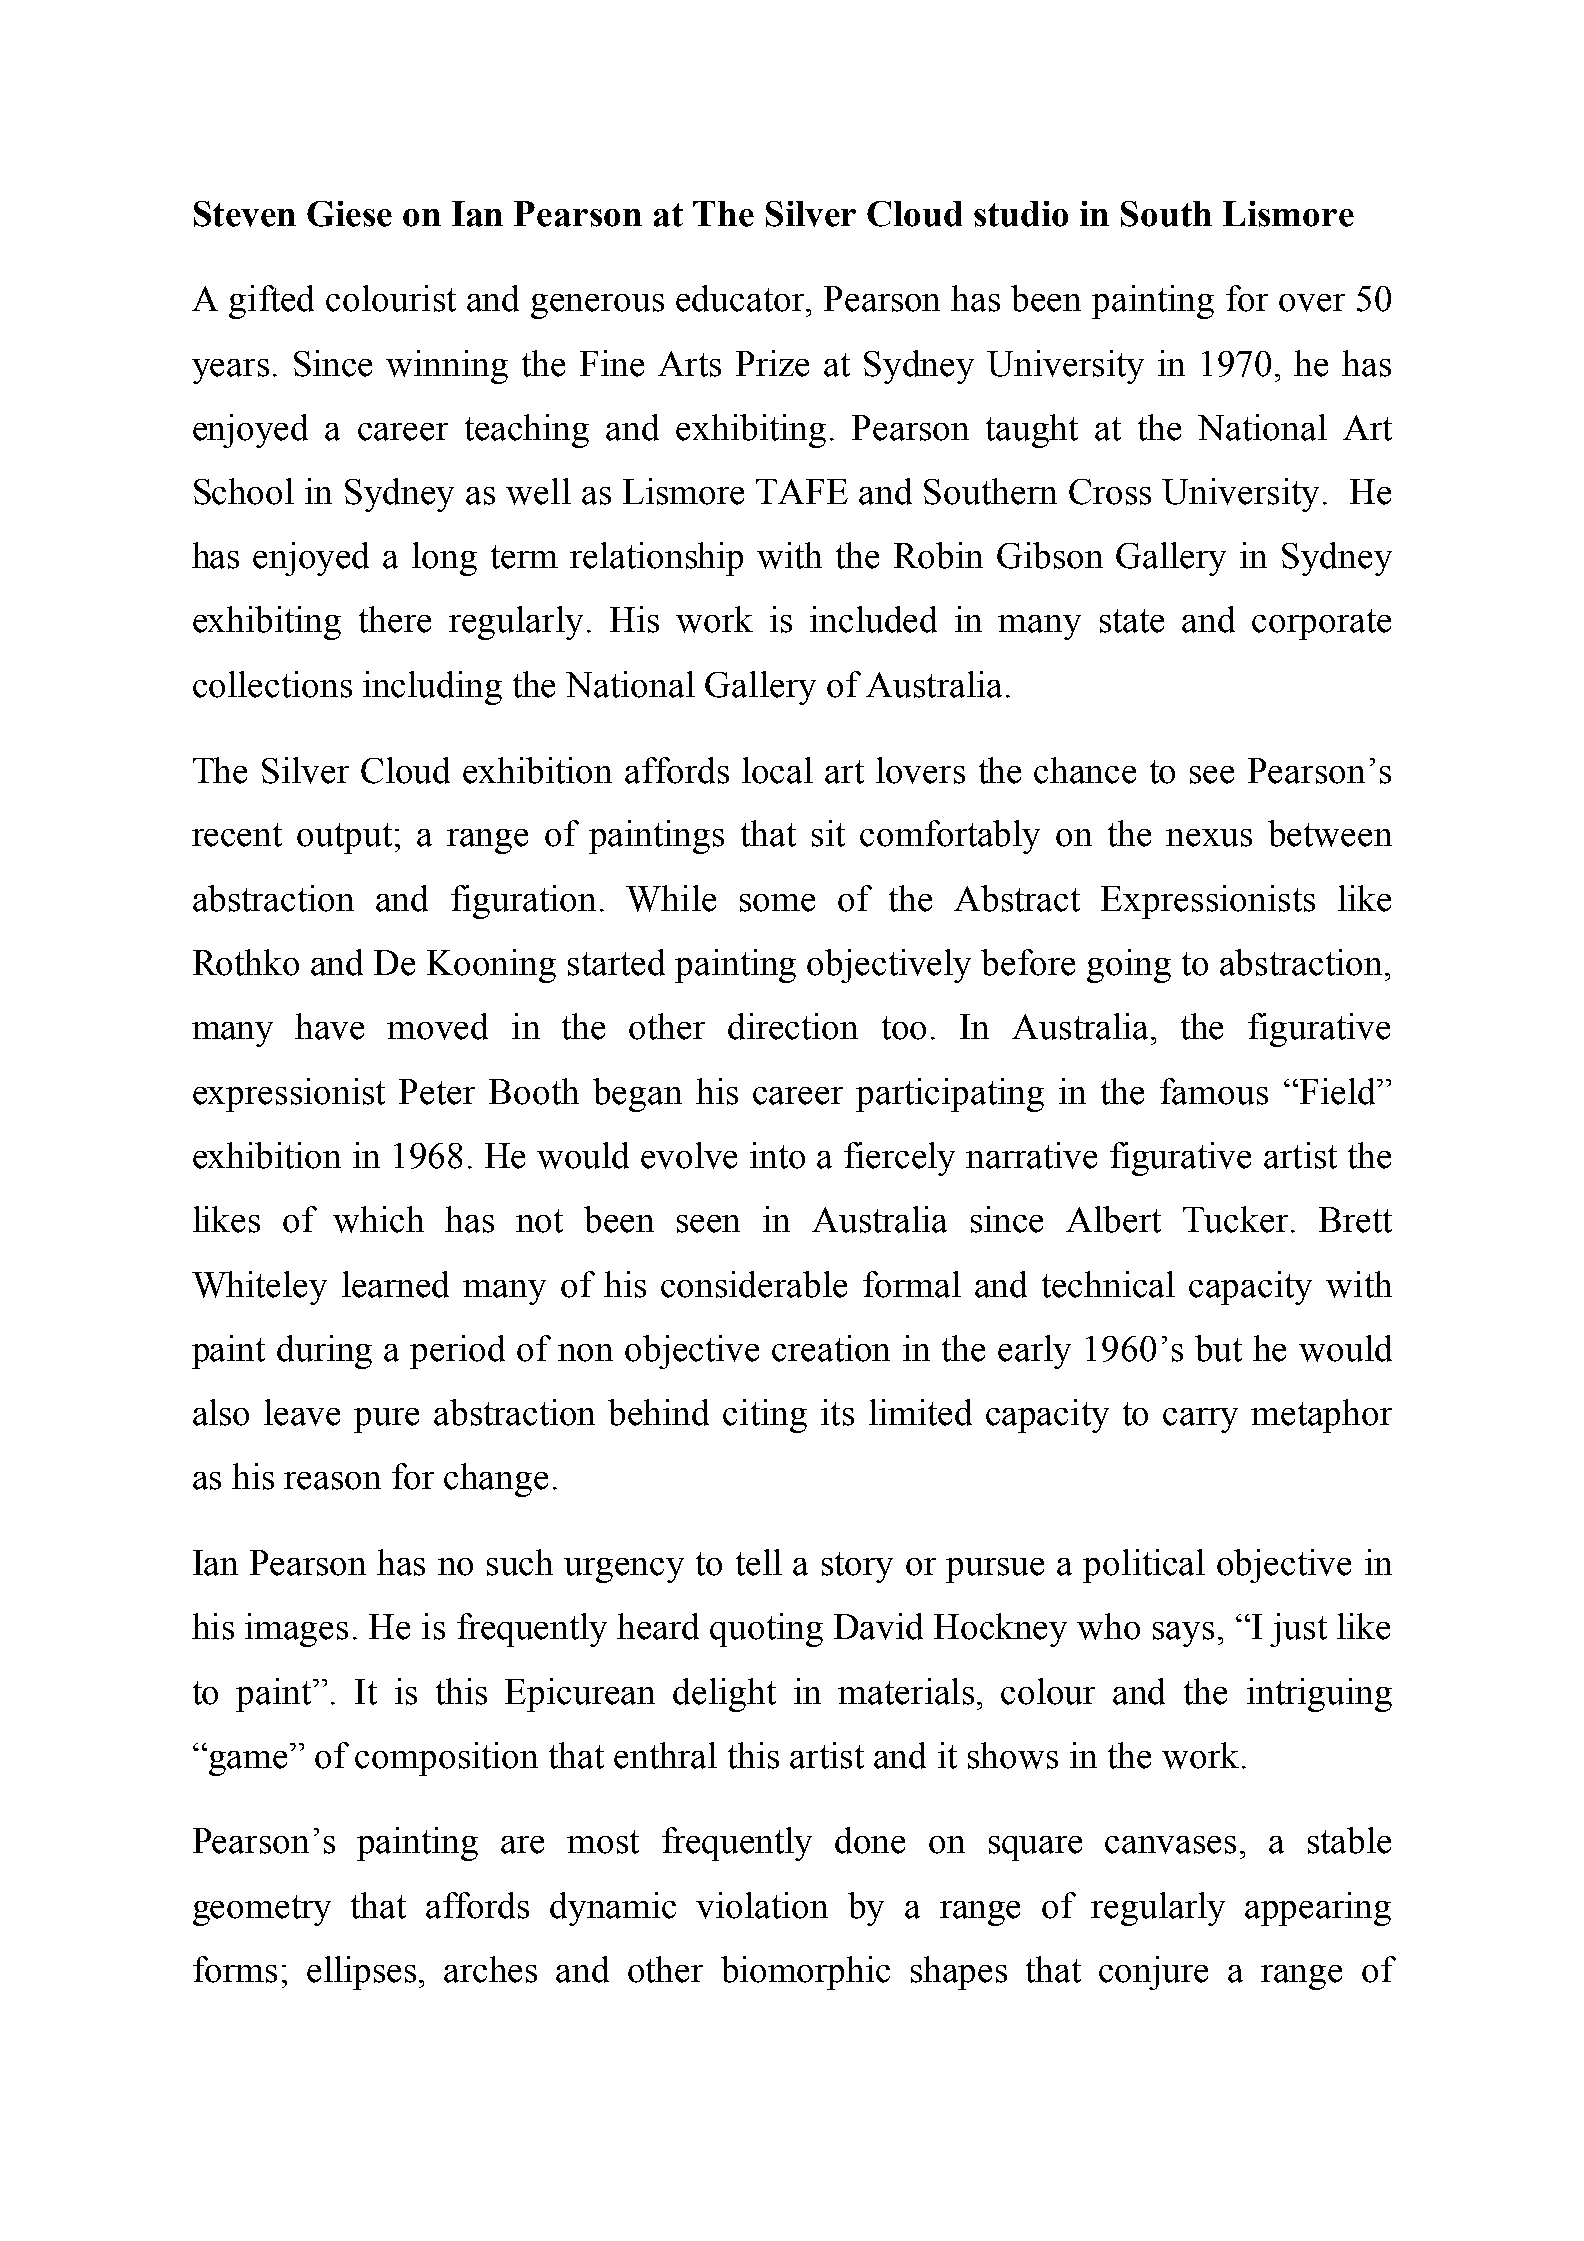 The image size is (1584, 2241). I want to click on output, so click(344, 838).
